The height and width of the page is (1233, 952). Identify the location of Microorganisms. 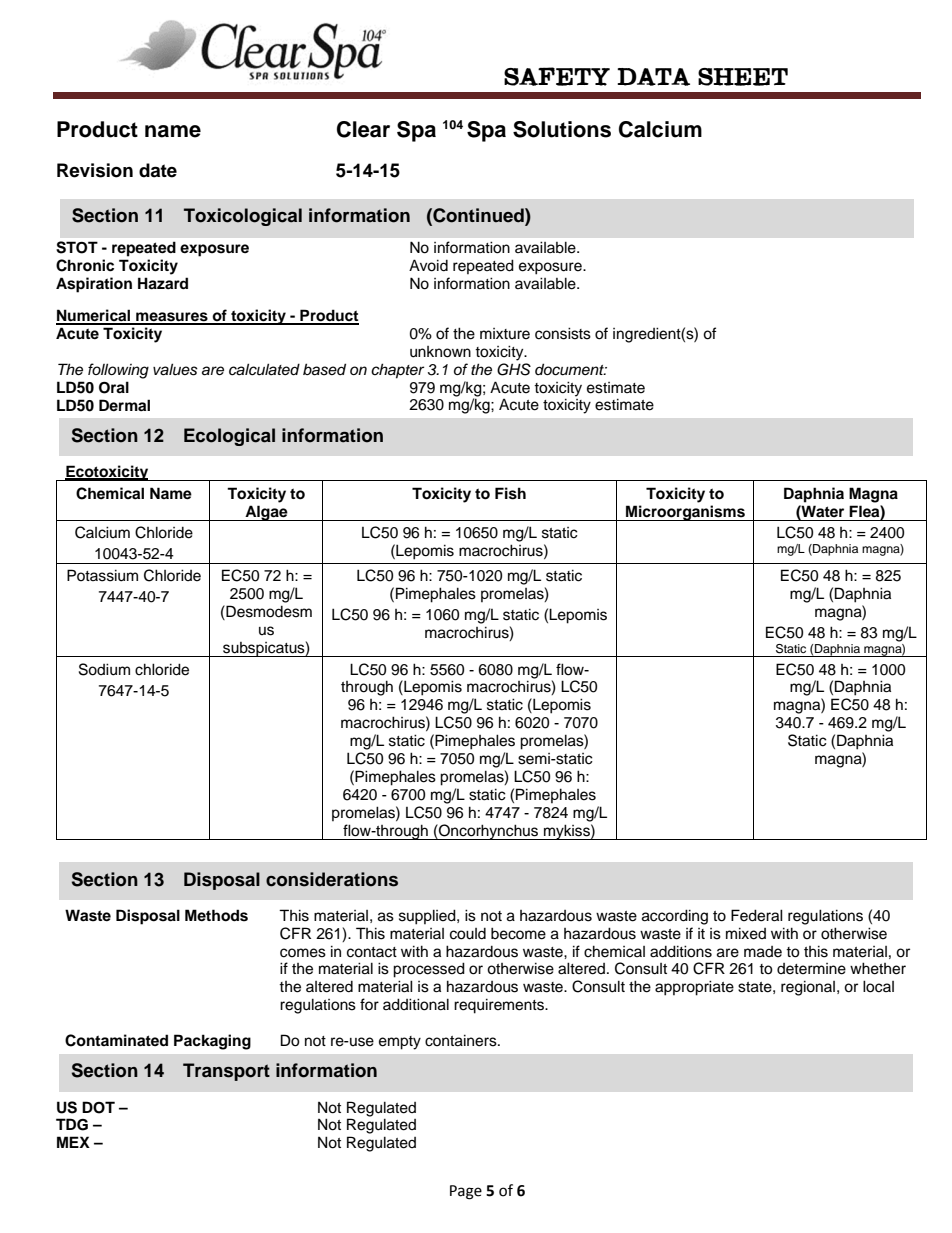
(685, 513).
